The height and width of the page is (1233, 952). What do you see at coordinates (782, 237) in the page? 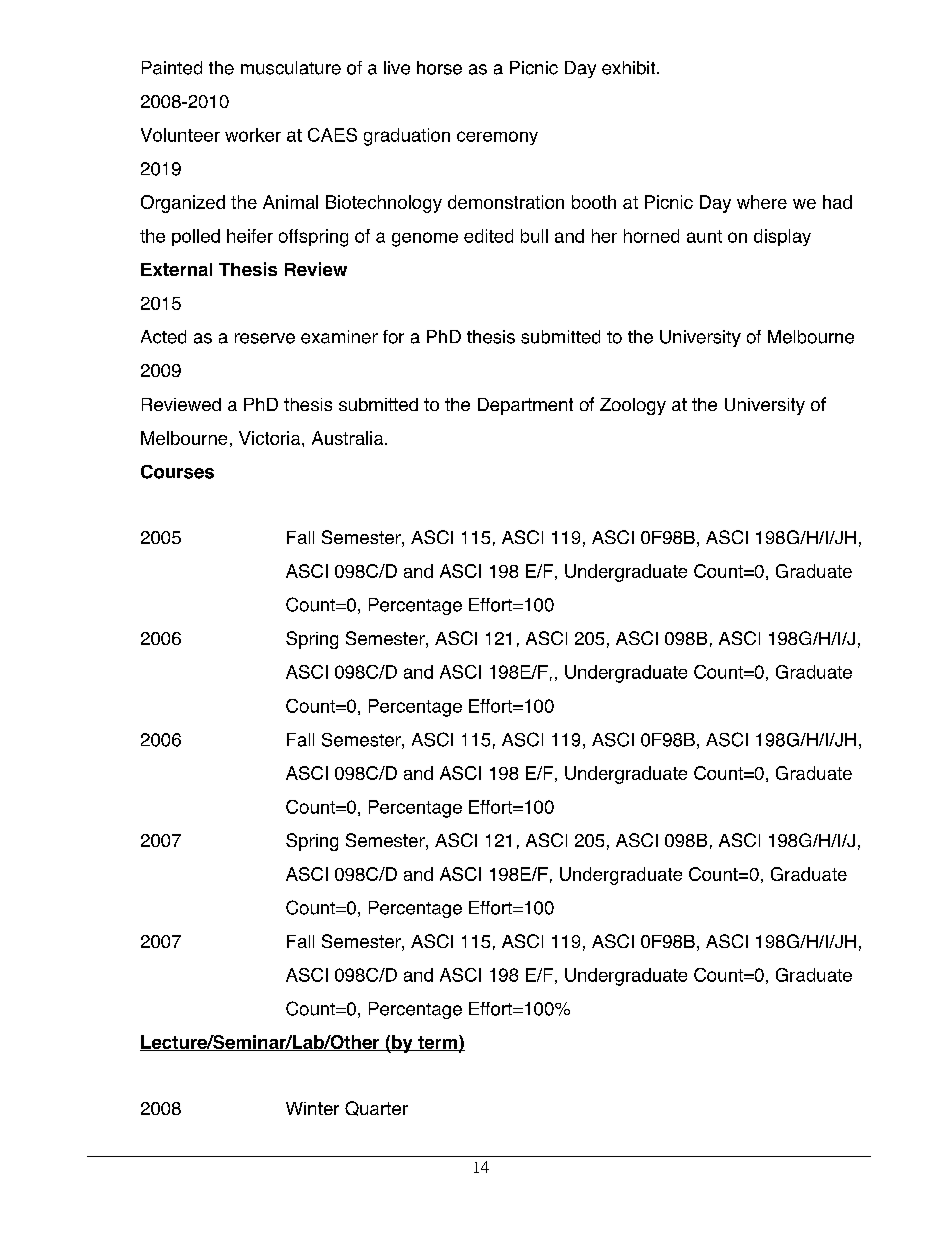
I see `display` at bounding box center [782, 237].
